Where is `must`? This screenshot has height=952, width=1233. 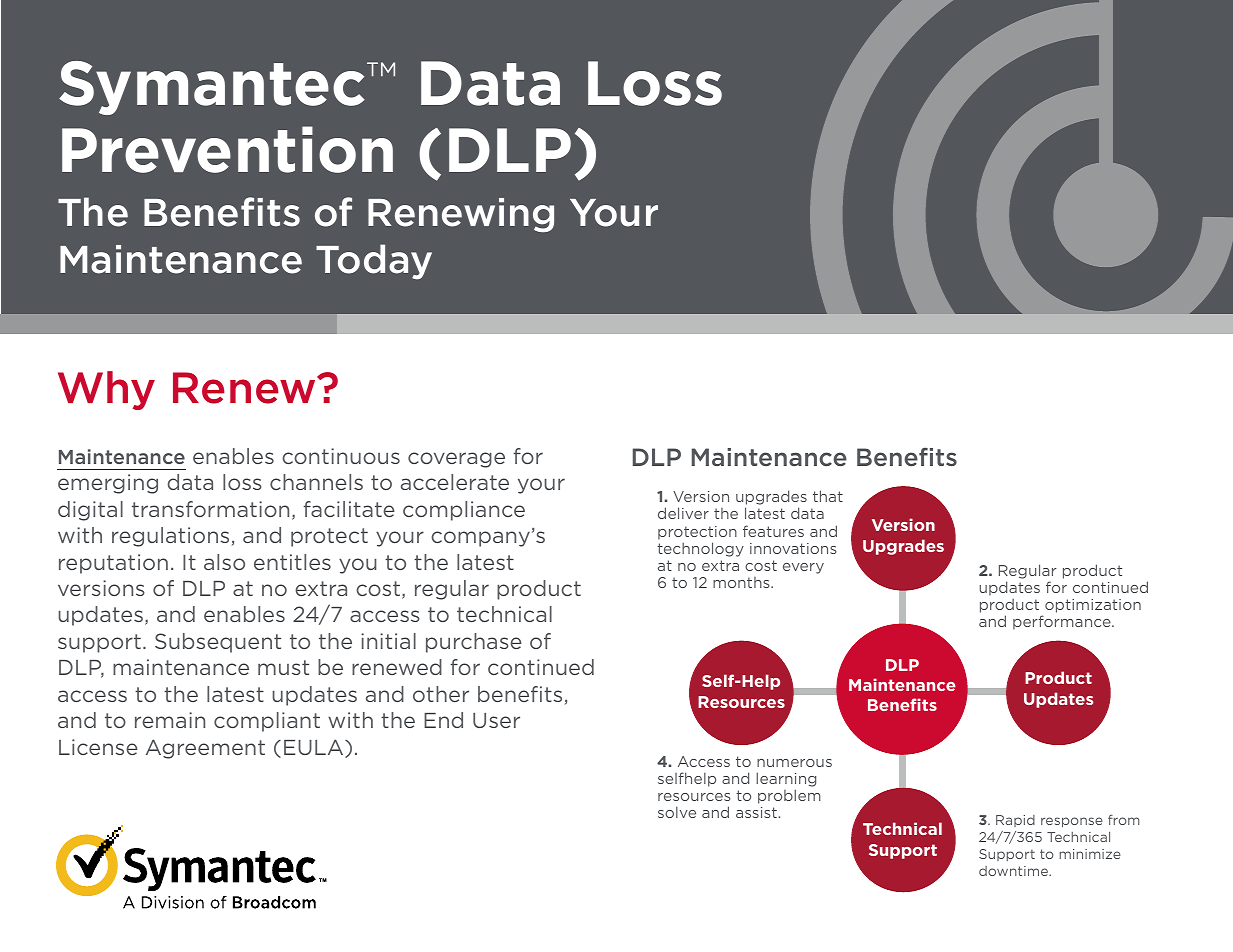 must is located at coordinates (283, 667).
